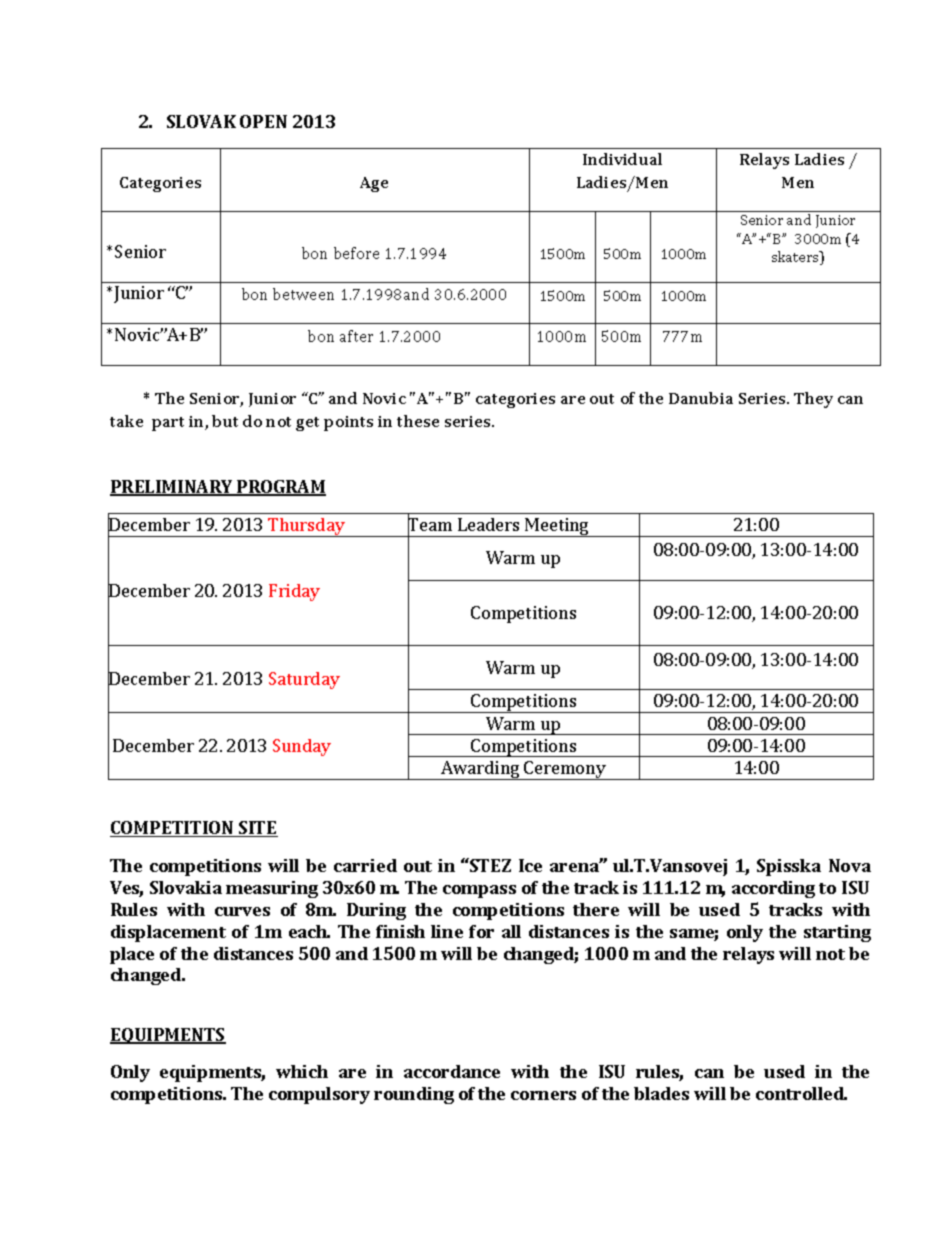 Image resolution: width=952 pixels, height=1233 pixels. I want to click on Leaders, so click(488, 524).
